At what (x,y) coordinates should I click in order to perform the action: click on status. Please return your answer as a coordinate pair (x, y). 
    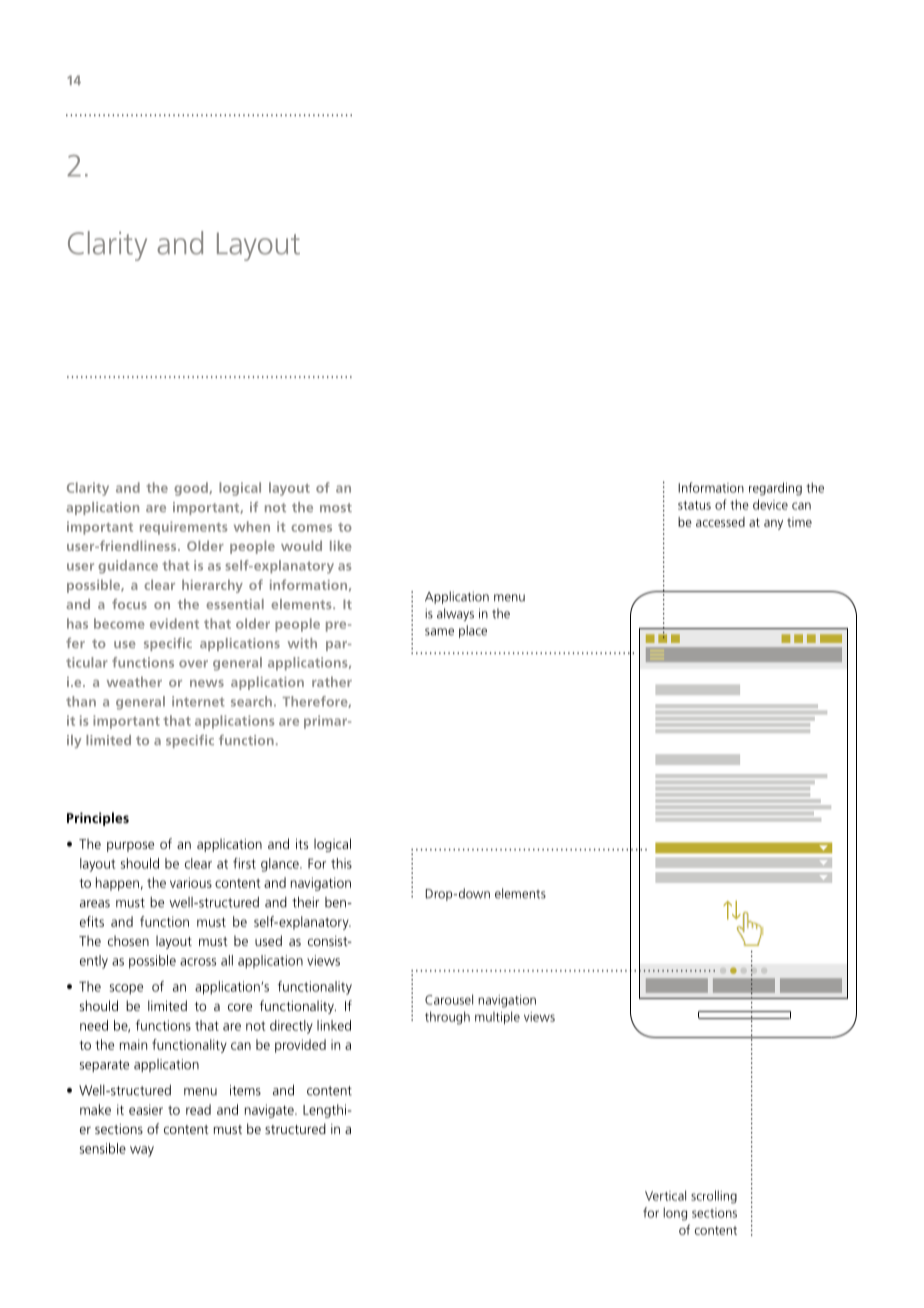
    Looking at the image, I should click on (694, 505).
